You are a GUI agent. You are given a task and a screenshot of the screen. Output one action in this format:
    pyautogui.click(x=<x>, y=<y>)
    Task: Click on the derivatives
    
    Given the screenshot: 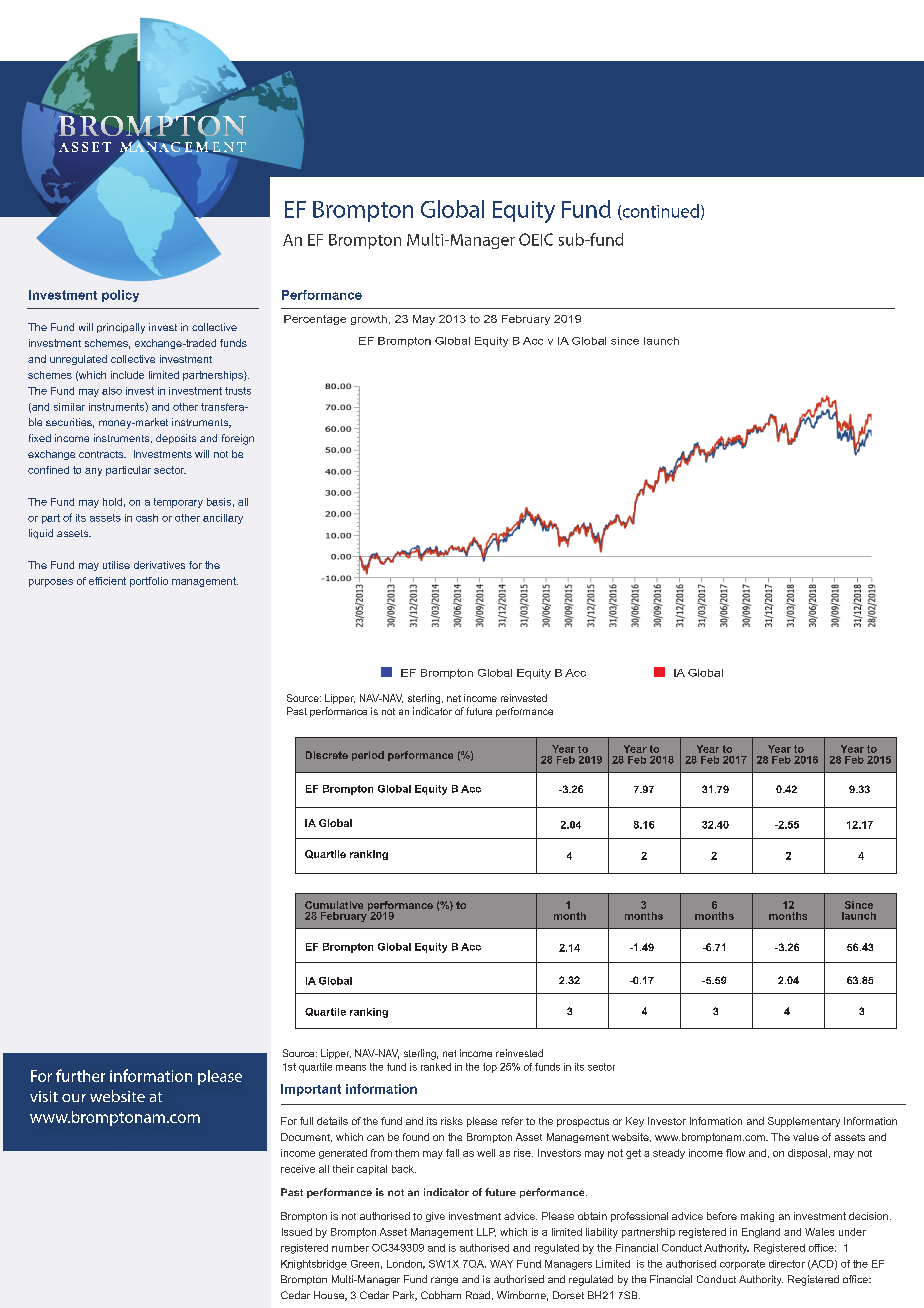 What is the action you would take?
    pyautogui.click(x=159, y=565)
